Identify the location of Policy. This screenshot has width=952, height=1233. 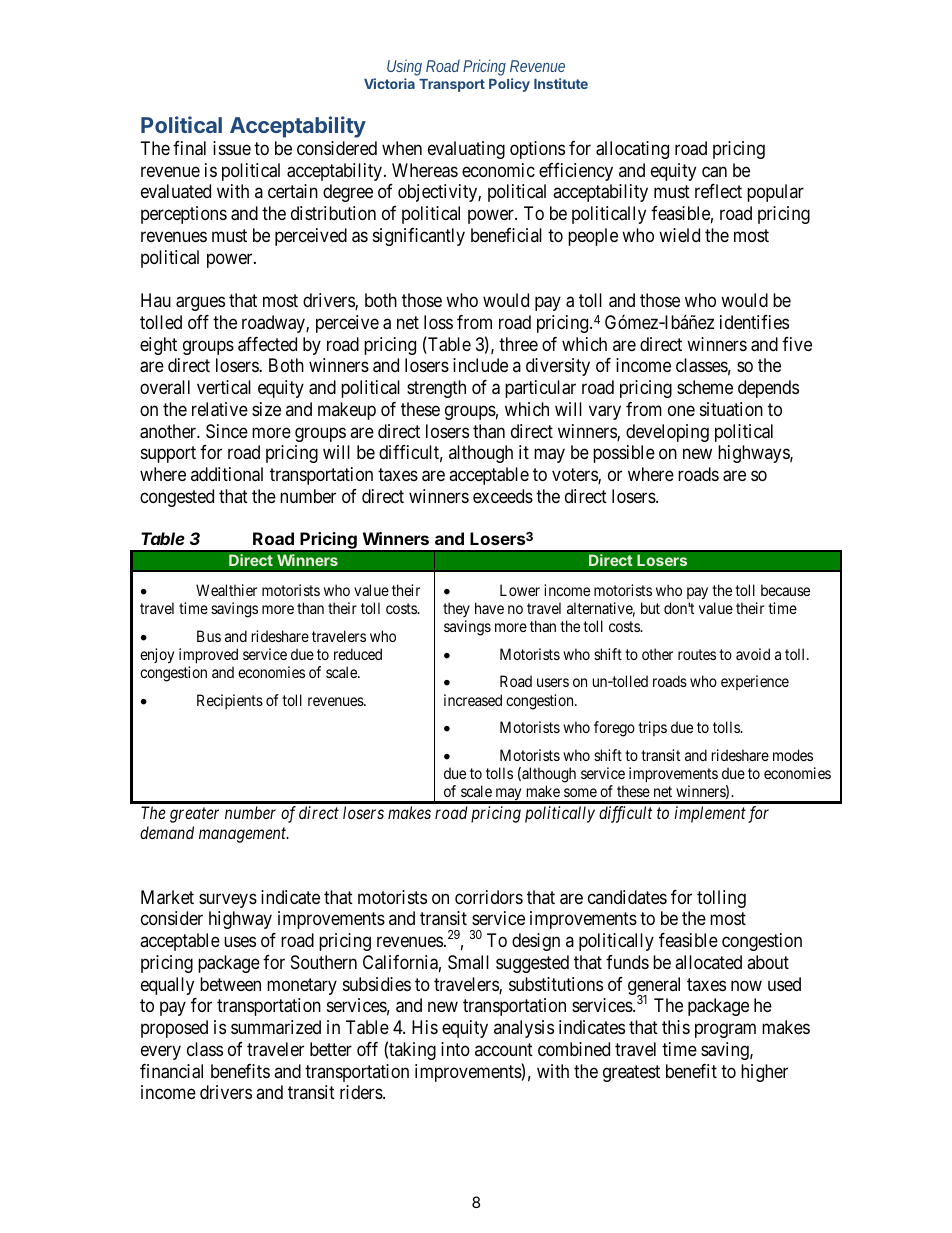
(509, 85).
